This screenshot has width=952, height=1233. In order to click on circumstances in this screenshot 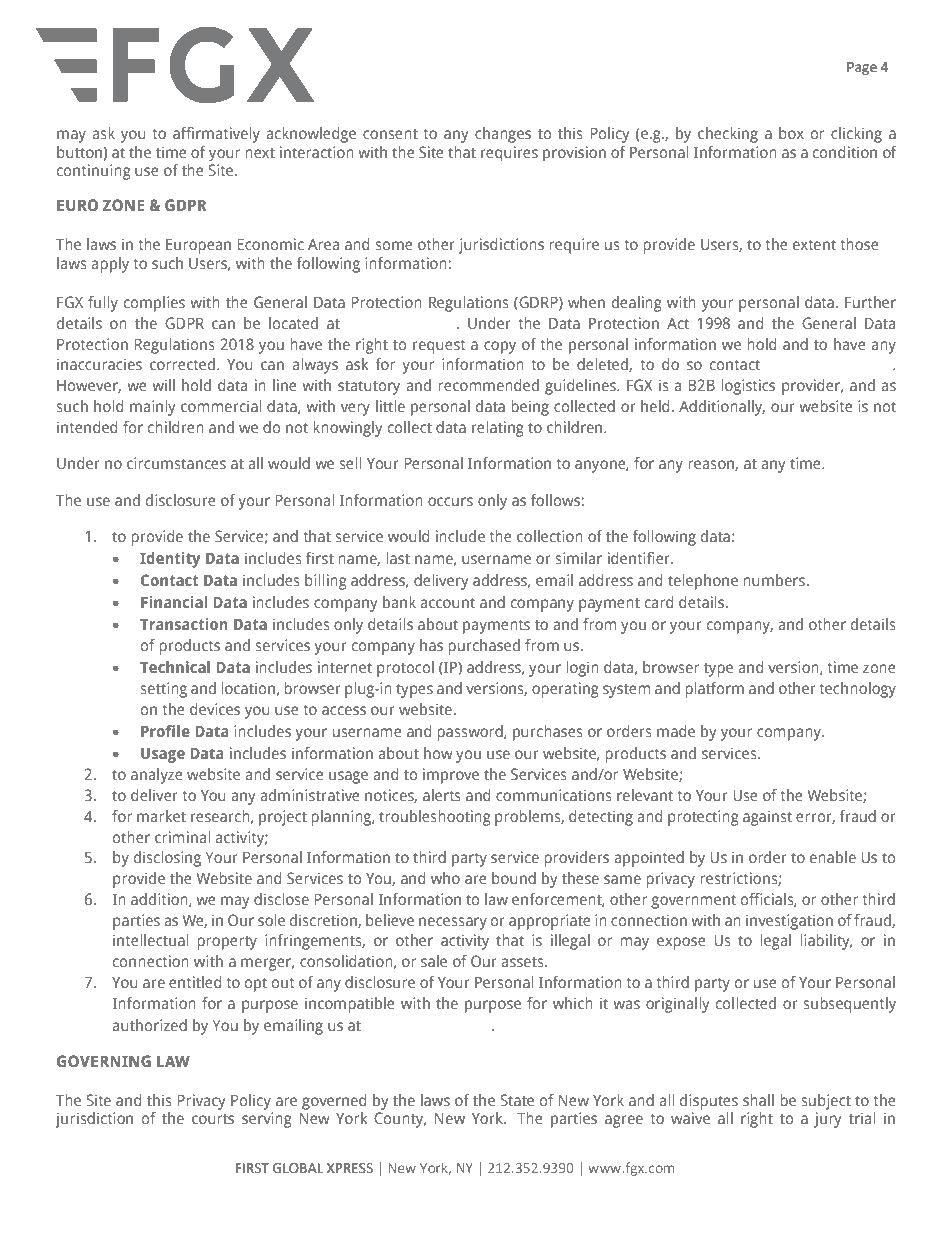, I will do `click(176, 463)`.
